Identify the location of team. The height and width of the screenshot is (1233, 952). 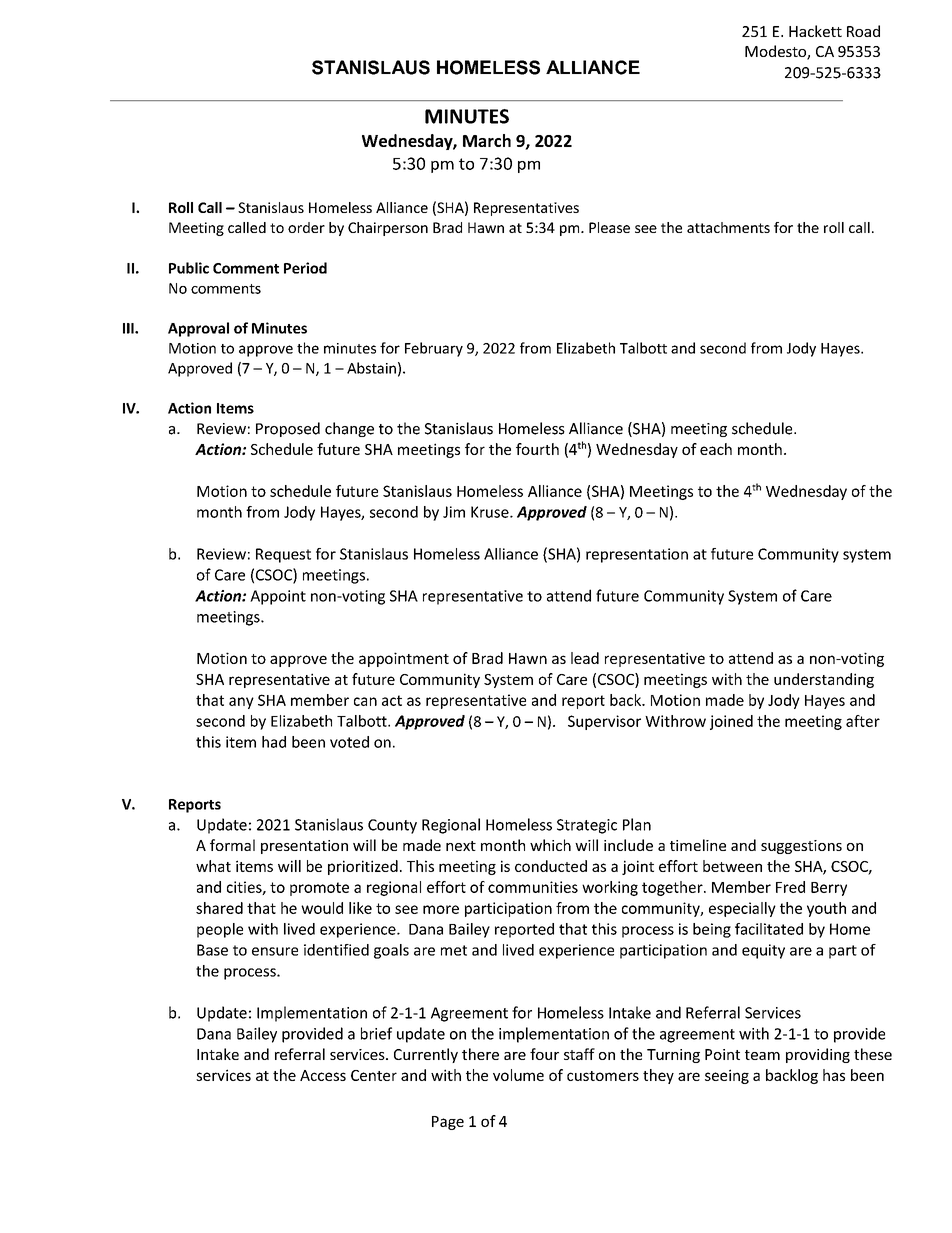
(762, 1055).
